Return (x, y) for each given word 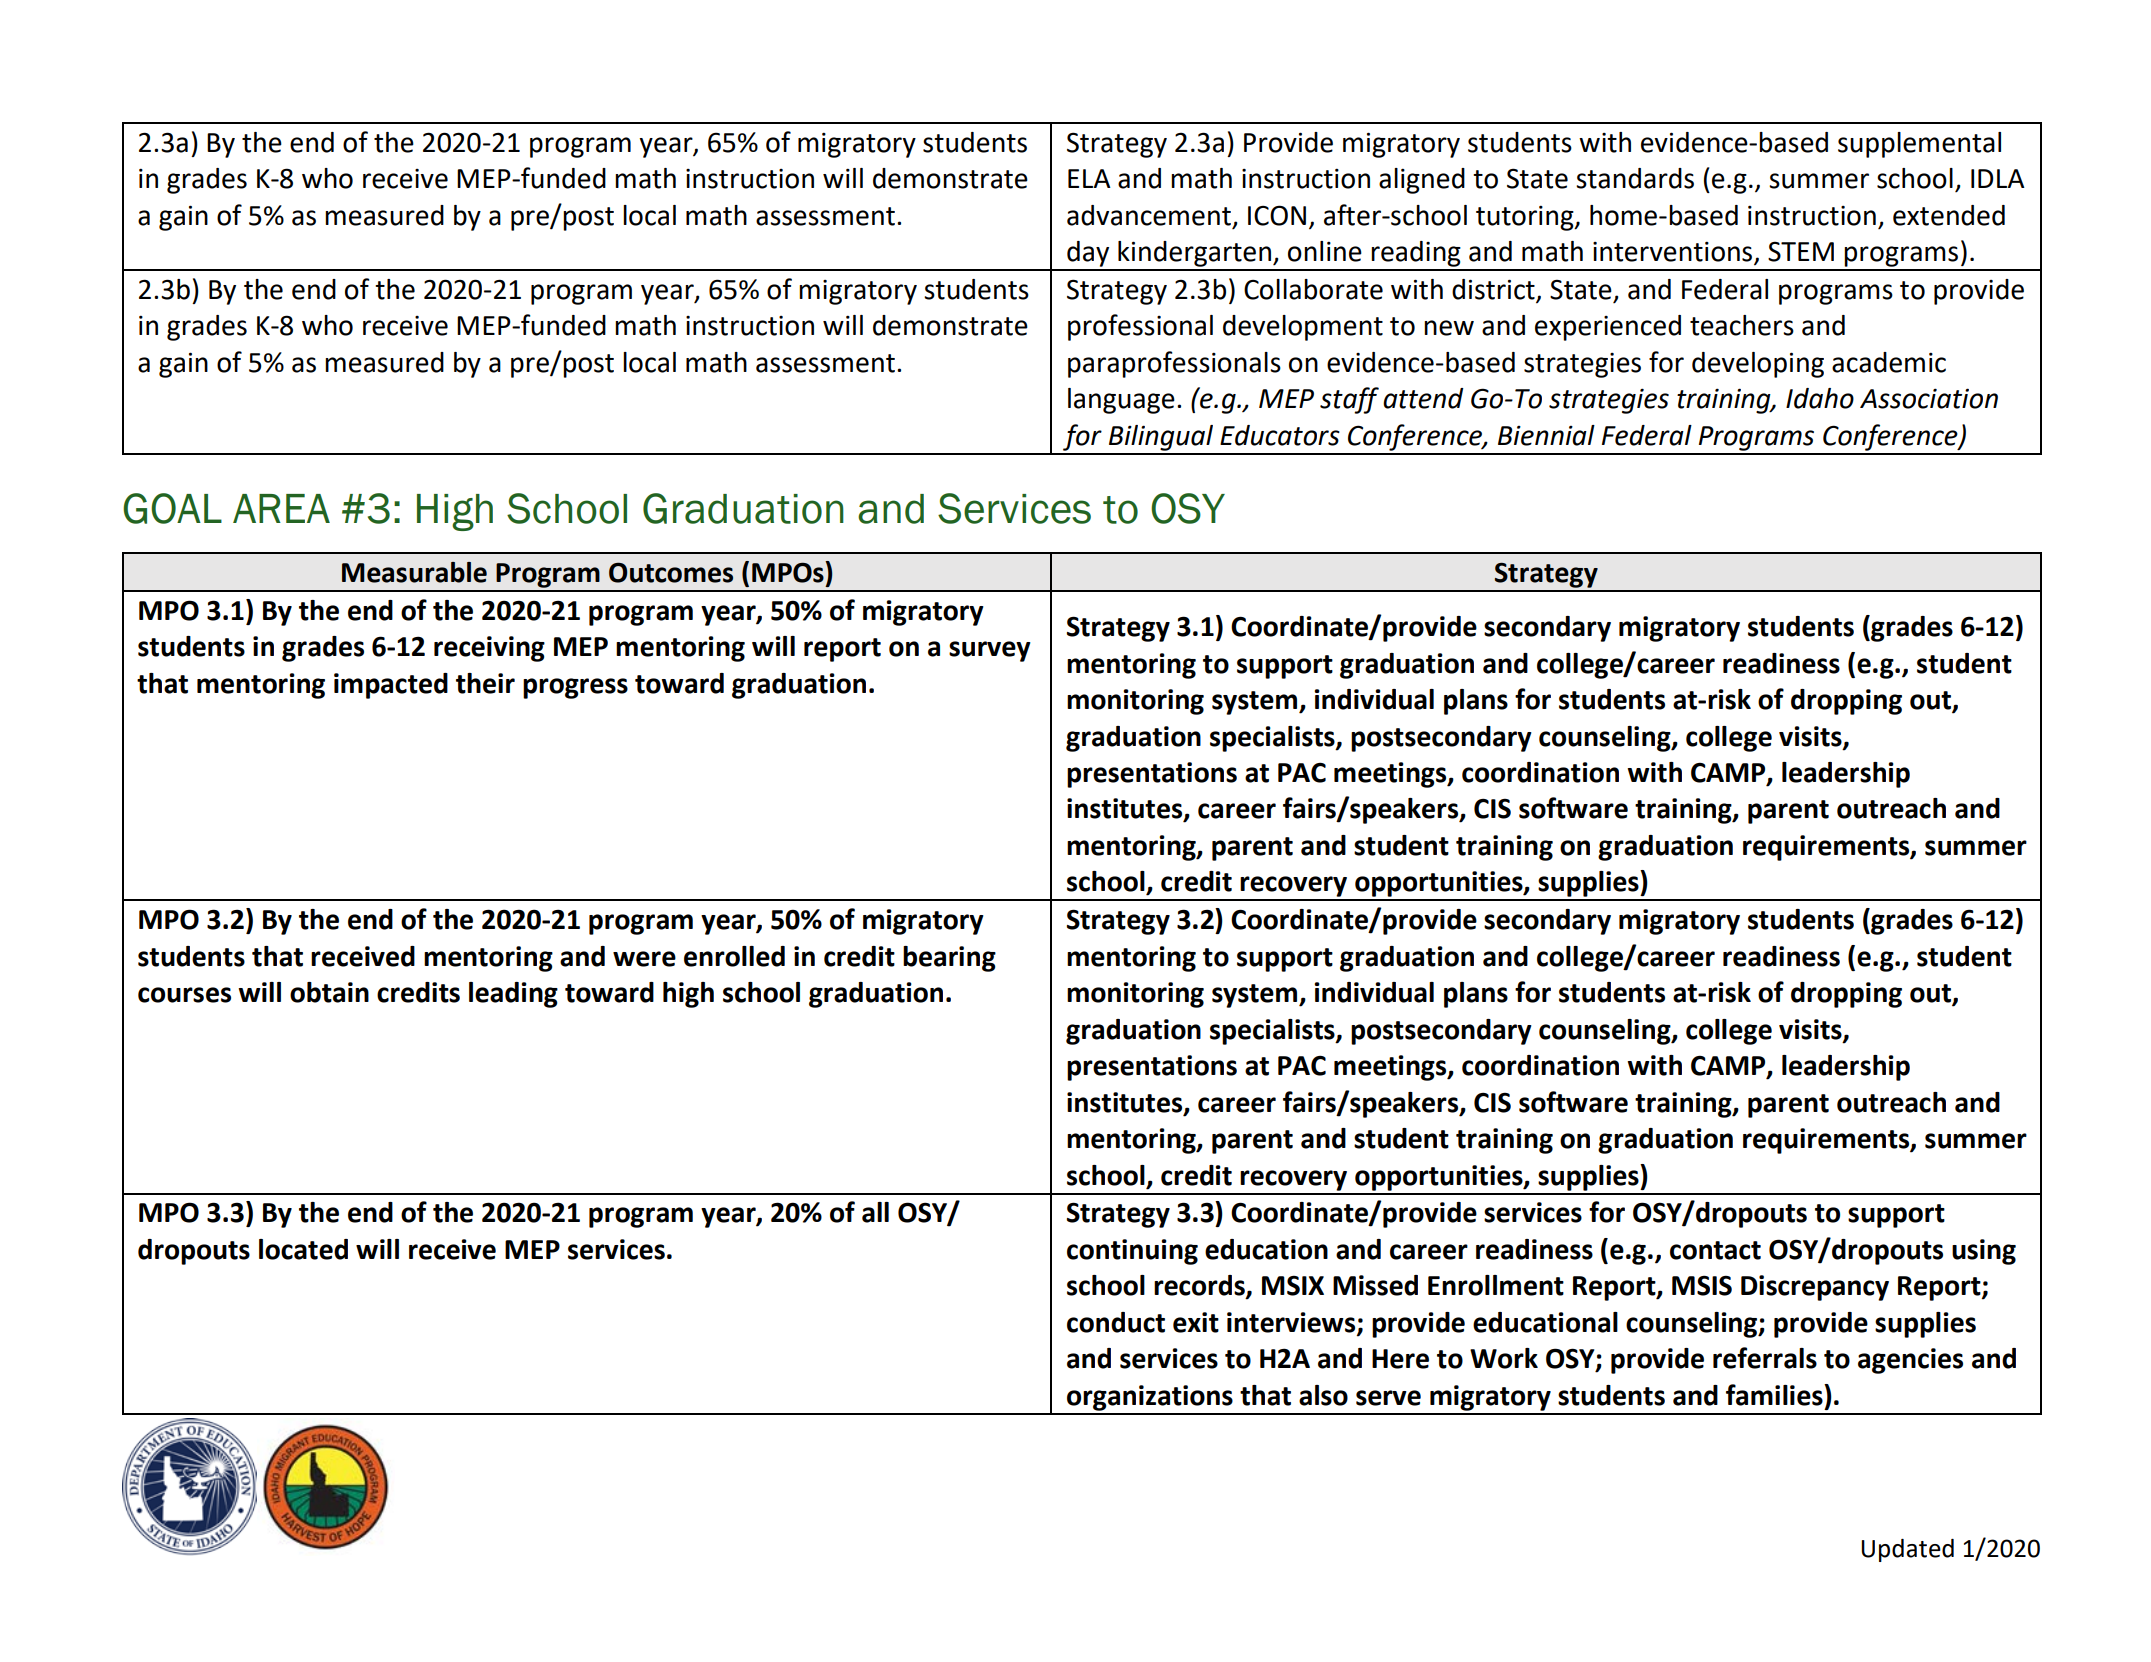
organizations (1150, 1398)
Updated (1907, 1550)
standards (1635, 178)
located (303, 1249)
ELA (1089, 178)
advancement (1149, 215)
